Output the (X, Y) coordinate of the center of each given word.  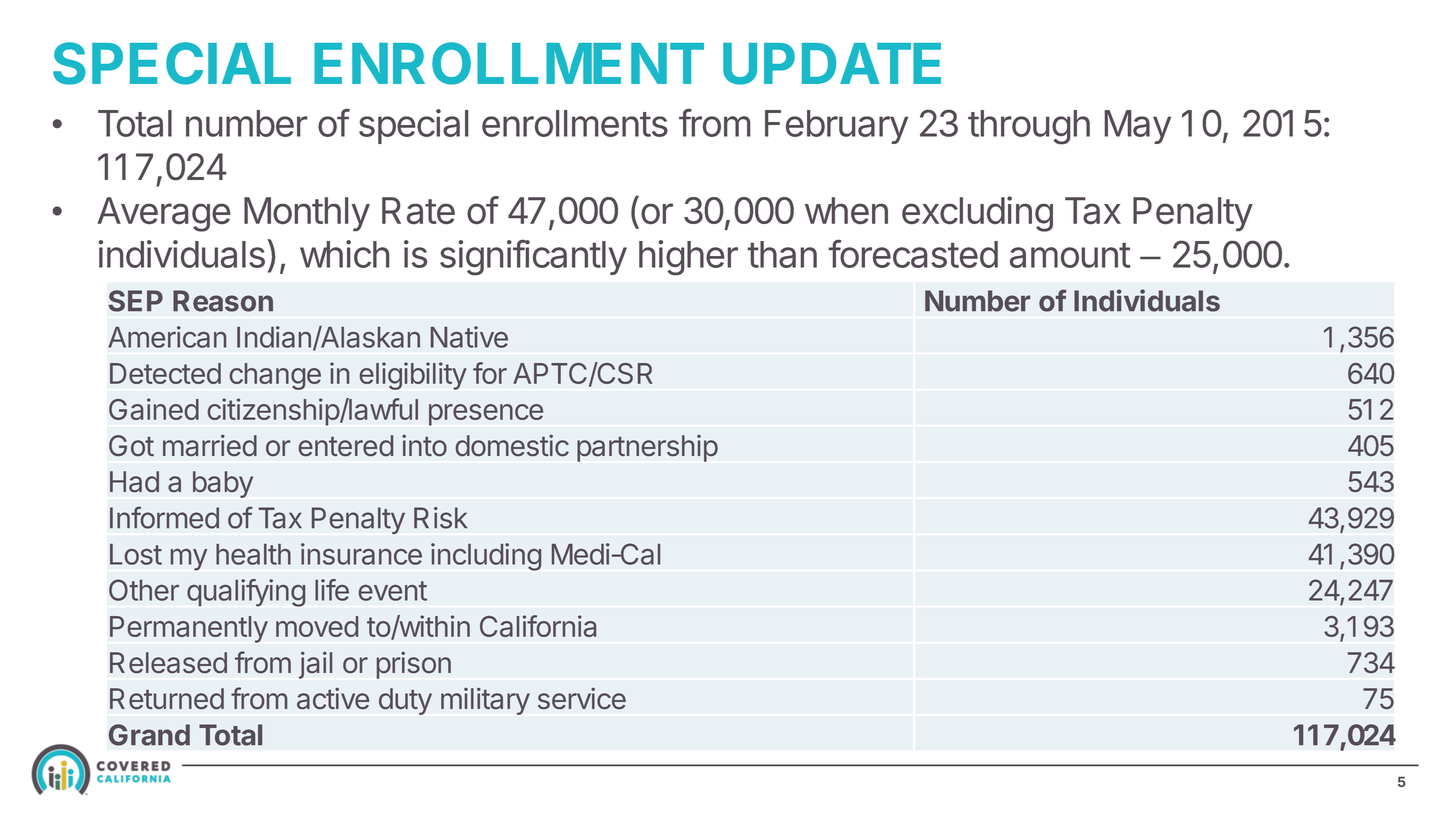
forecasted (913, 254)
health (253, 554)
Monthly (307, 214)
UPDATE (832, 64)
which (344, 254)
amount (1070, 255)
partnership (647, 448)
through (1029, 127)
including (486, 557)
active (333, 698)
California (538, 626)
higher (688, 257)
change (275, 376)
